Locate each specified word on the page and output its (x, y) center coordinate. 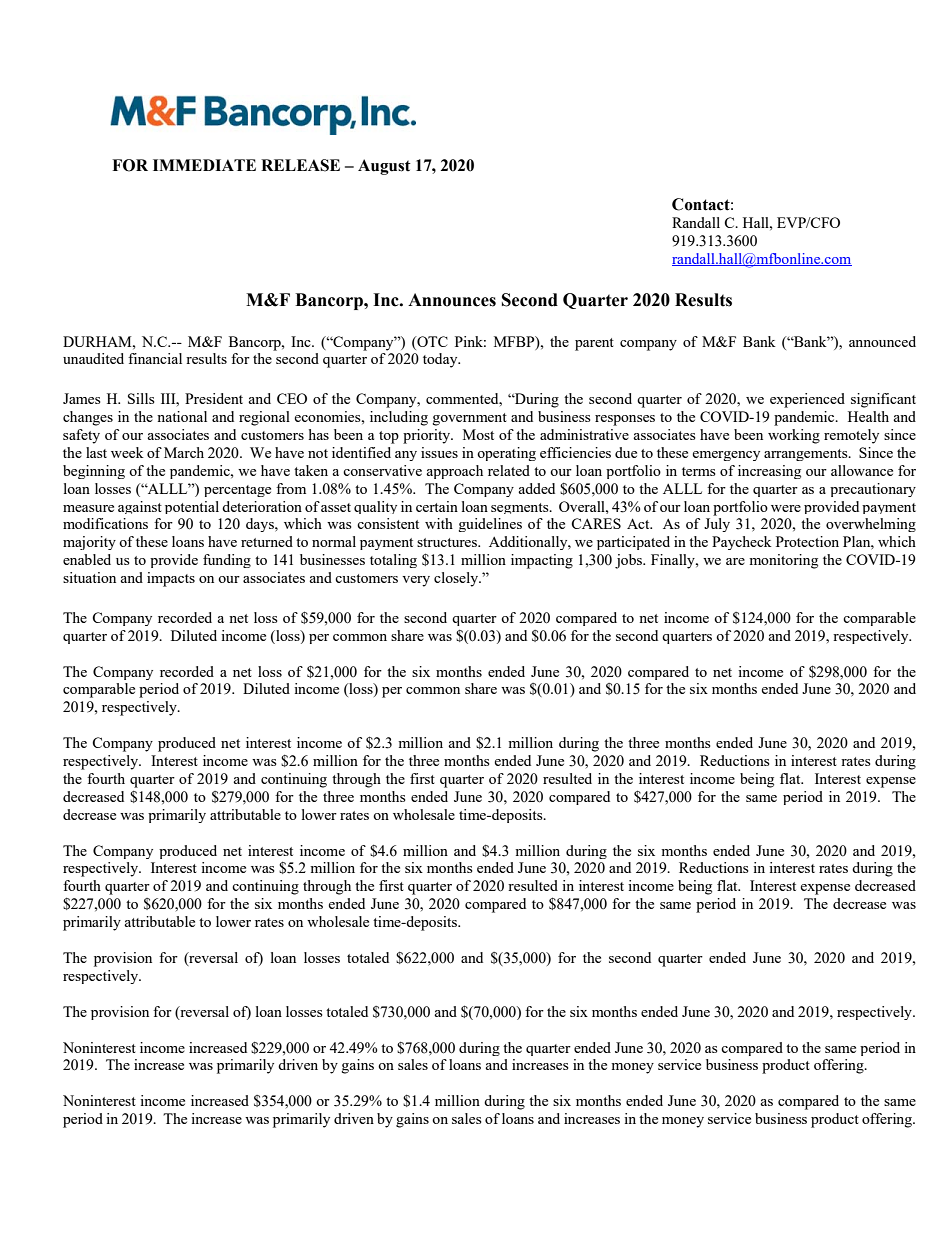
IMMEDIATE (204, 165)
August (384, 167)
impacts (171, 579)
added (536, 488)
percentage (237, 491)
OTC (431, 341)
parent (594, 344)
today (441, 360)
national (182, 416)
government (470, 419)
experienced (807, 400)
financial (155, 358)
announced (882, 341)
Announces (452, 300)
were (786, 508)
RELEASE (300, 165)
